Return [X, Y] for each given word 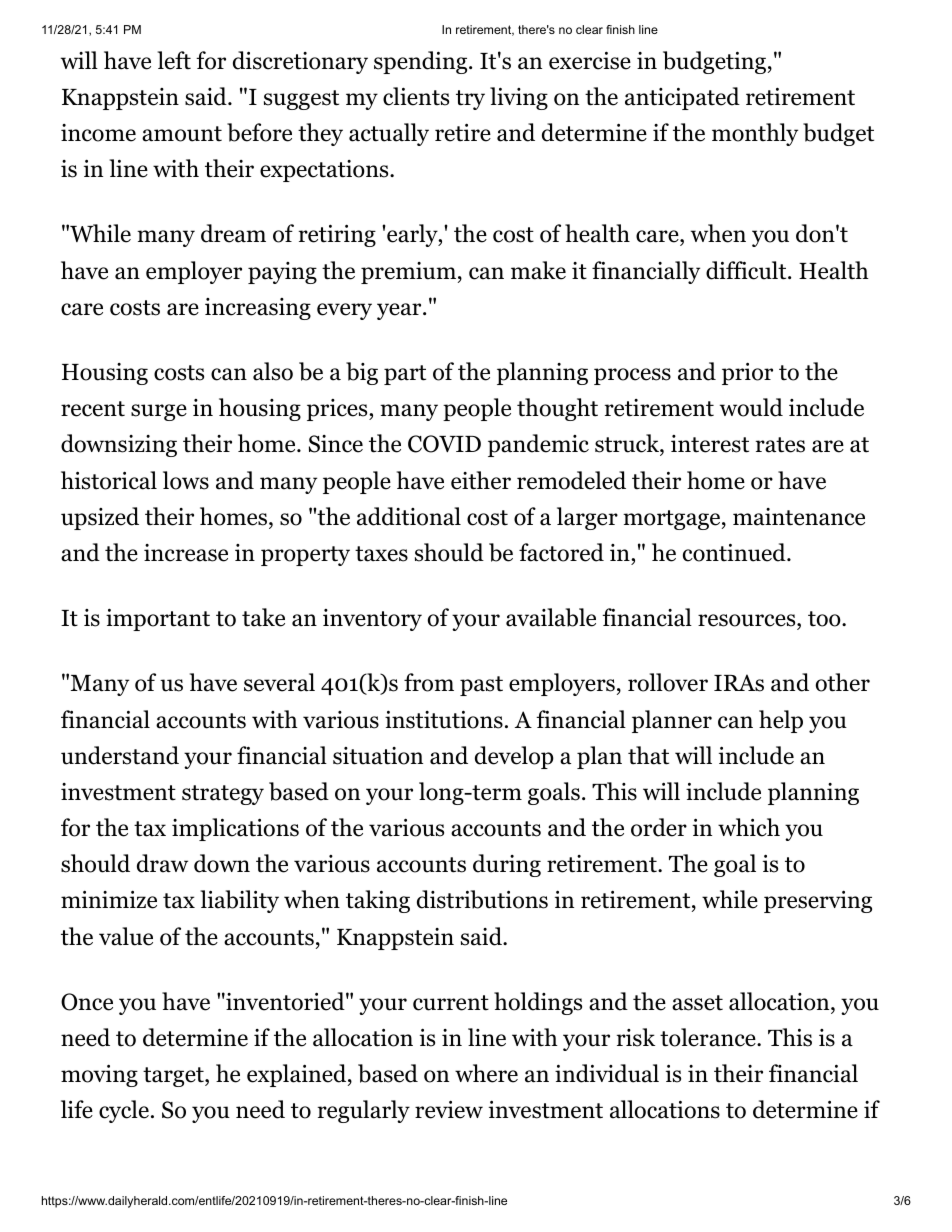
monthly [755, 134]
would [751, 407]
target [174, 1077]
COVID [444, 444]
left [174, 60]
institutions [444, 719]
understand [120, 755]
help [781, 721]
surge [159, 412]
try [470, 100]
